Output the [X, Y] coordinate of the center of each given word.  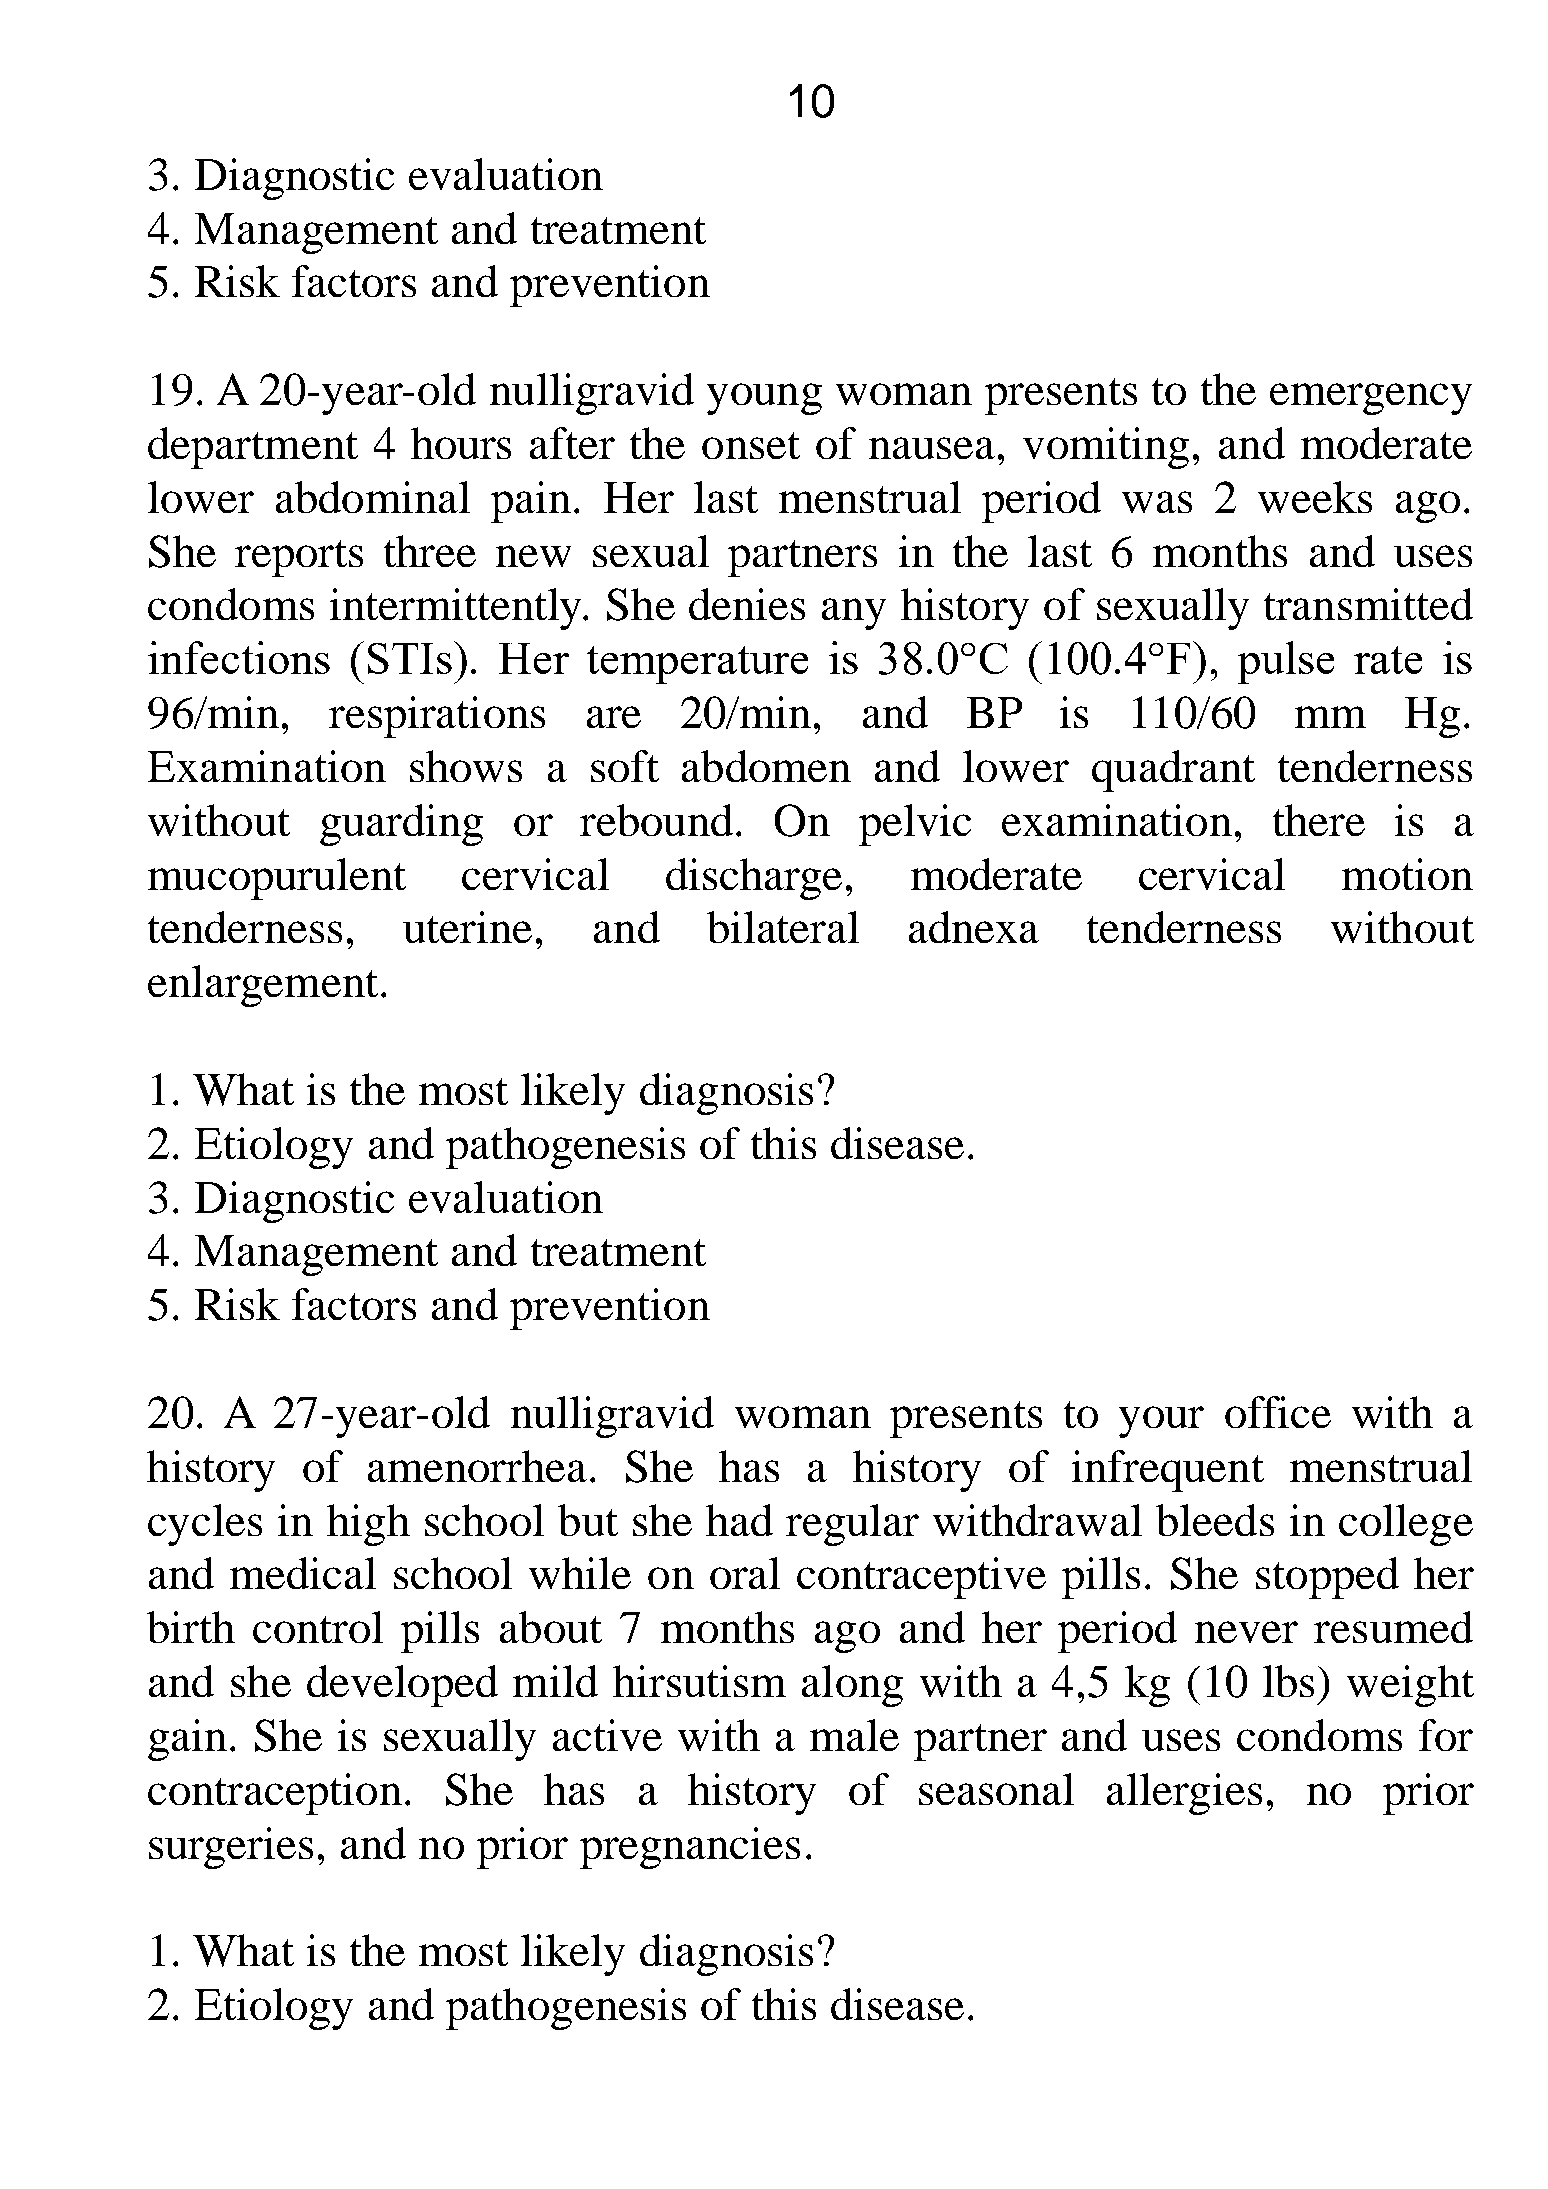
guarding [401, 825]
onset [751, 445]
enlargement [263, 986]
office [1278, 1412]
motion [1407, 874]
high [368, 1525]
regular [852, 1525]
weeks [1315, 497]
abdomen [766, 766]
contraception [275, 1794]
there [1319, 820]
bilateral [783, 927]
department [253, 448]
